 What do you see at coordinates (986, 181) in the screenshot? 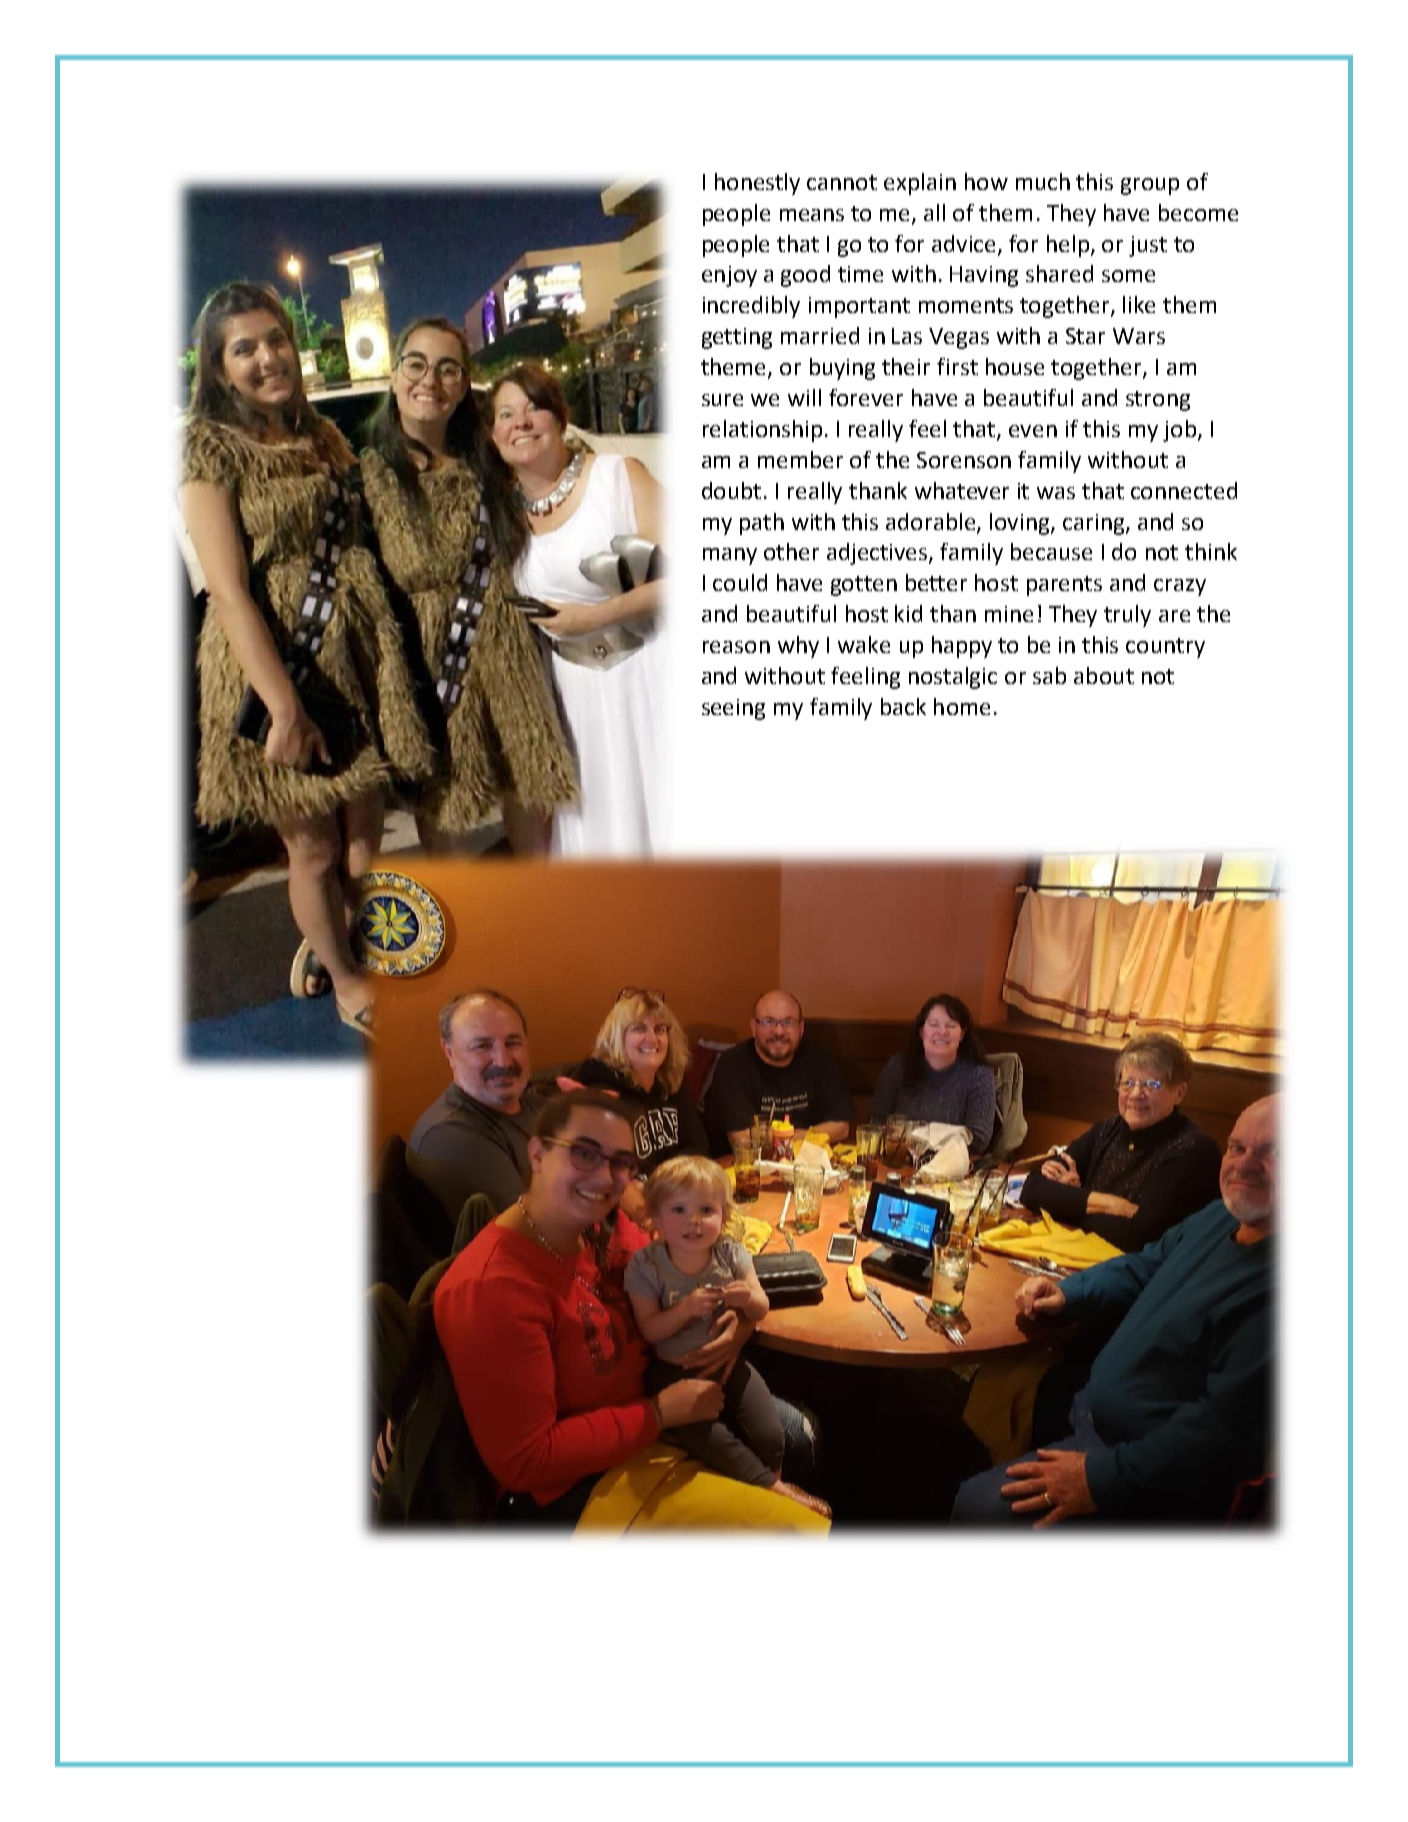
I see `how` at bounding box center [986, 181].
